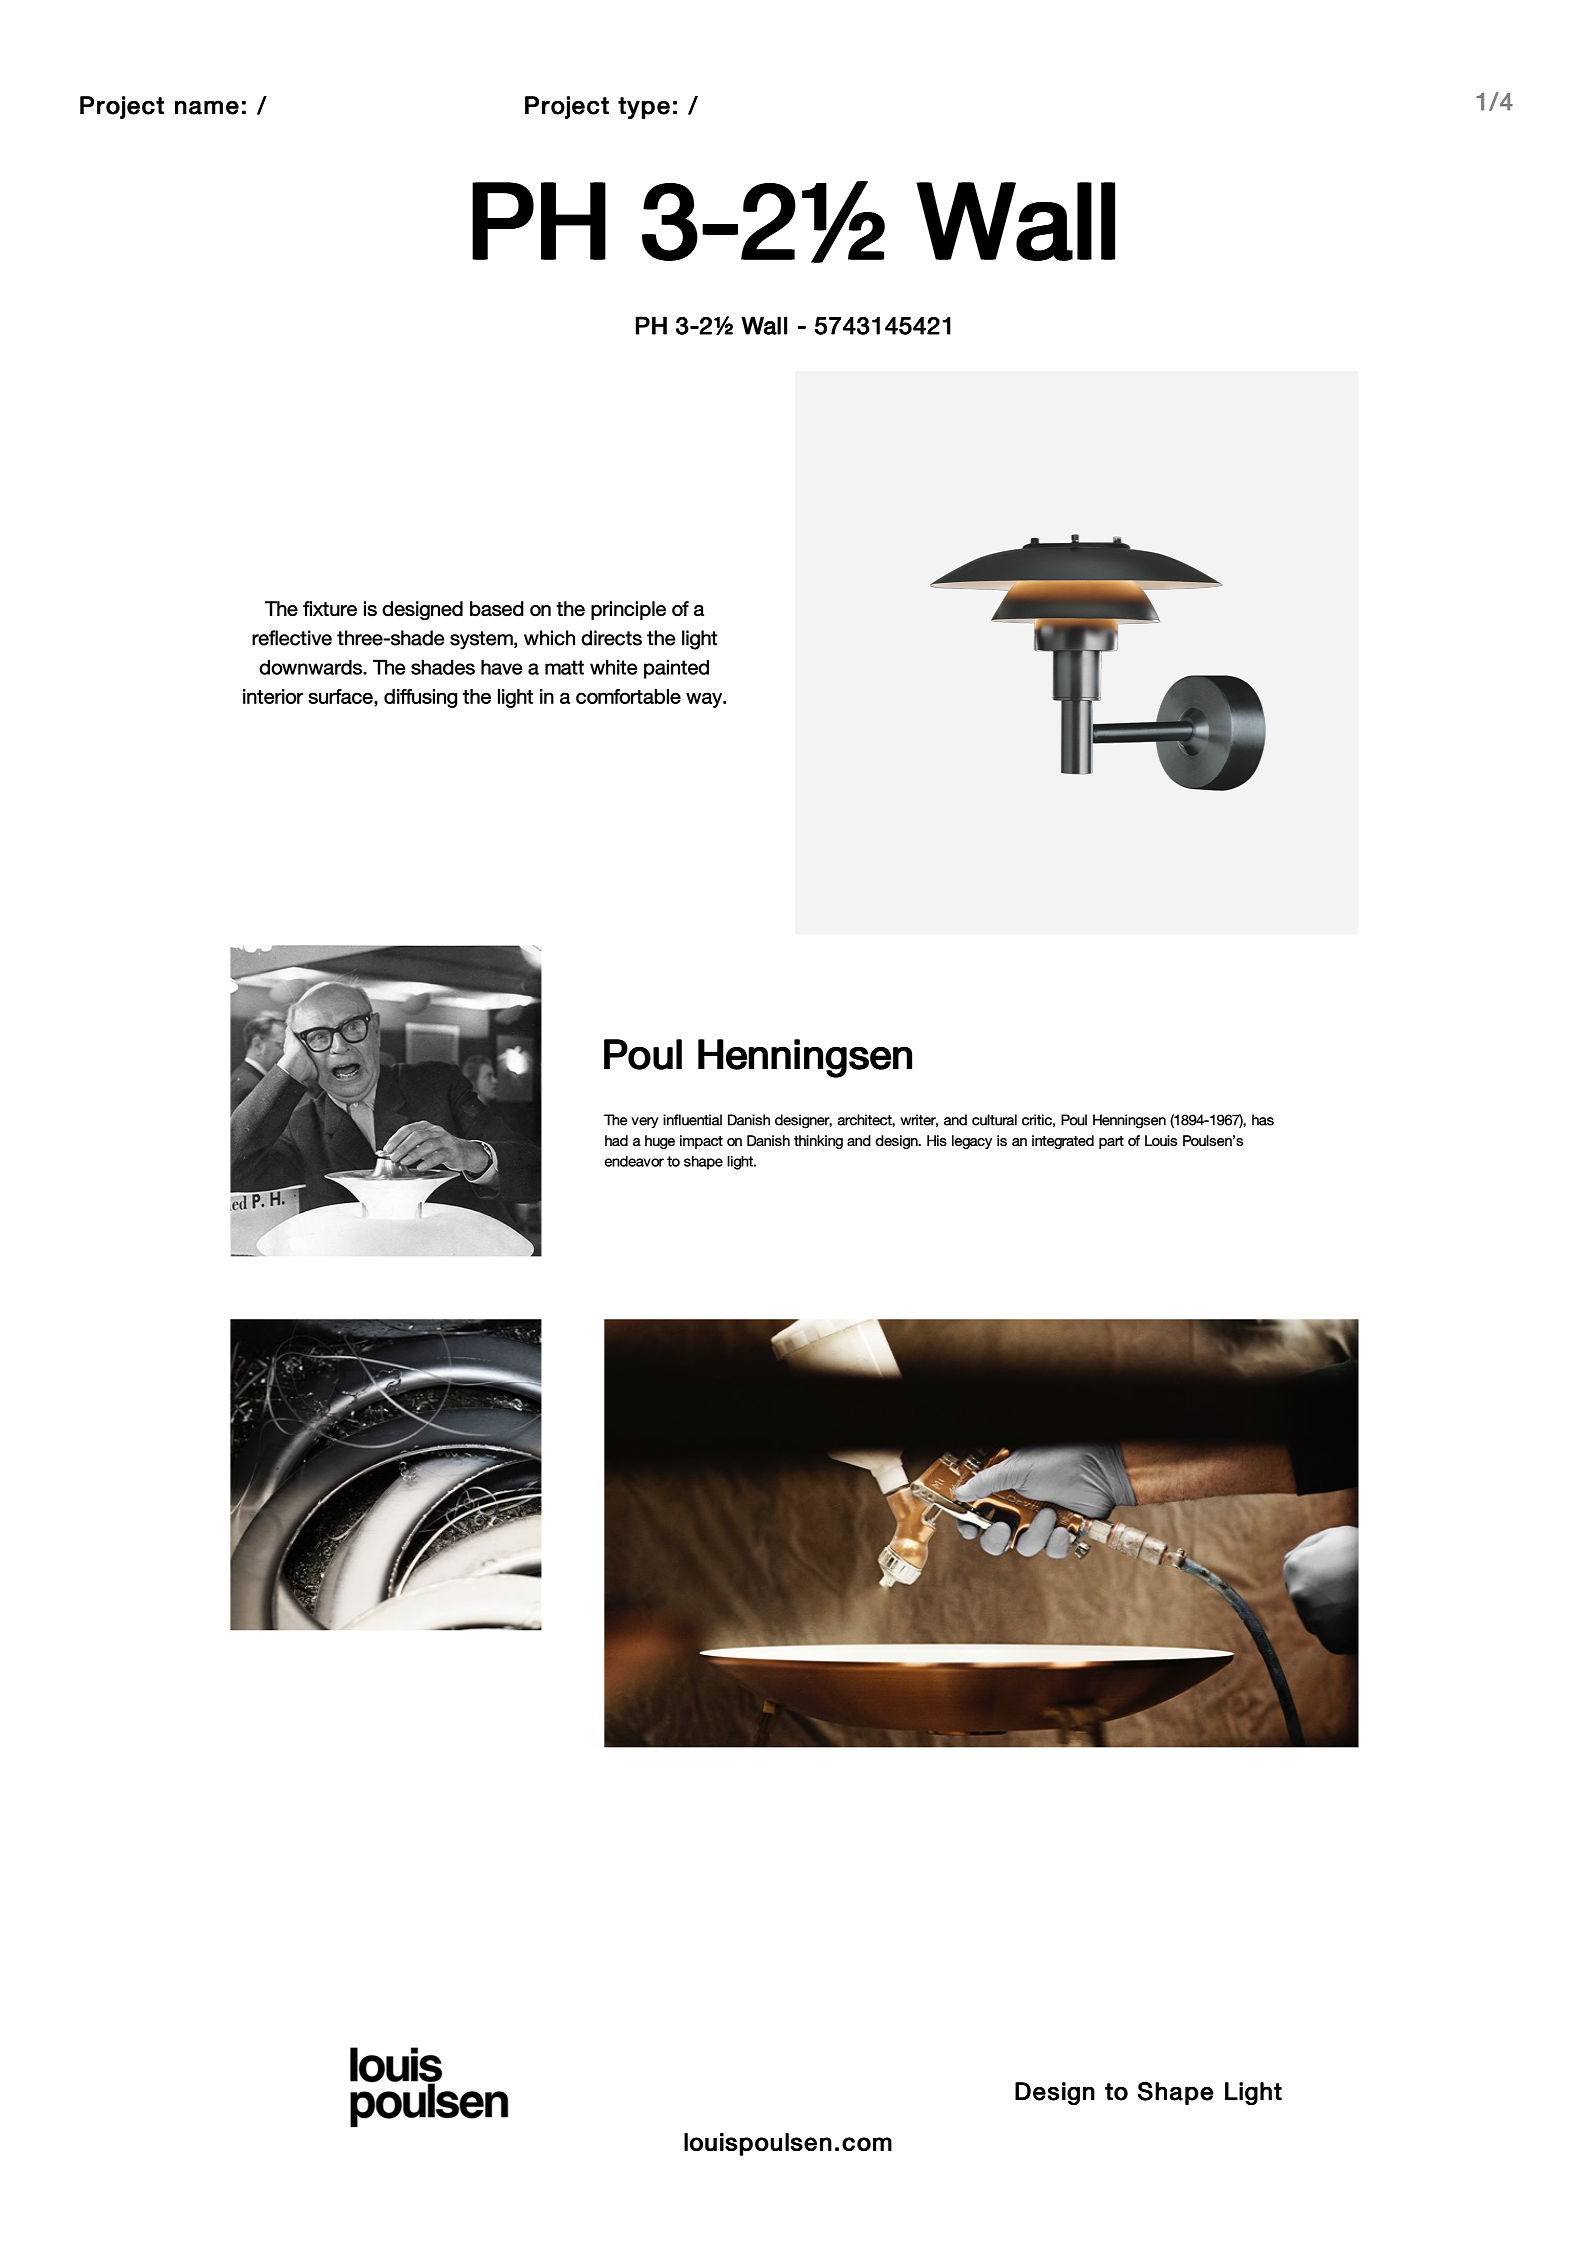 The height and width of the page is (2250, 1590). I want to click on name, so click(207, 108).
